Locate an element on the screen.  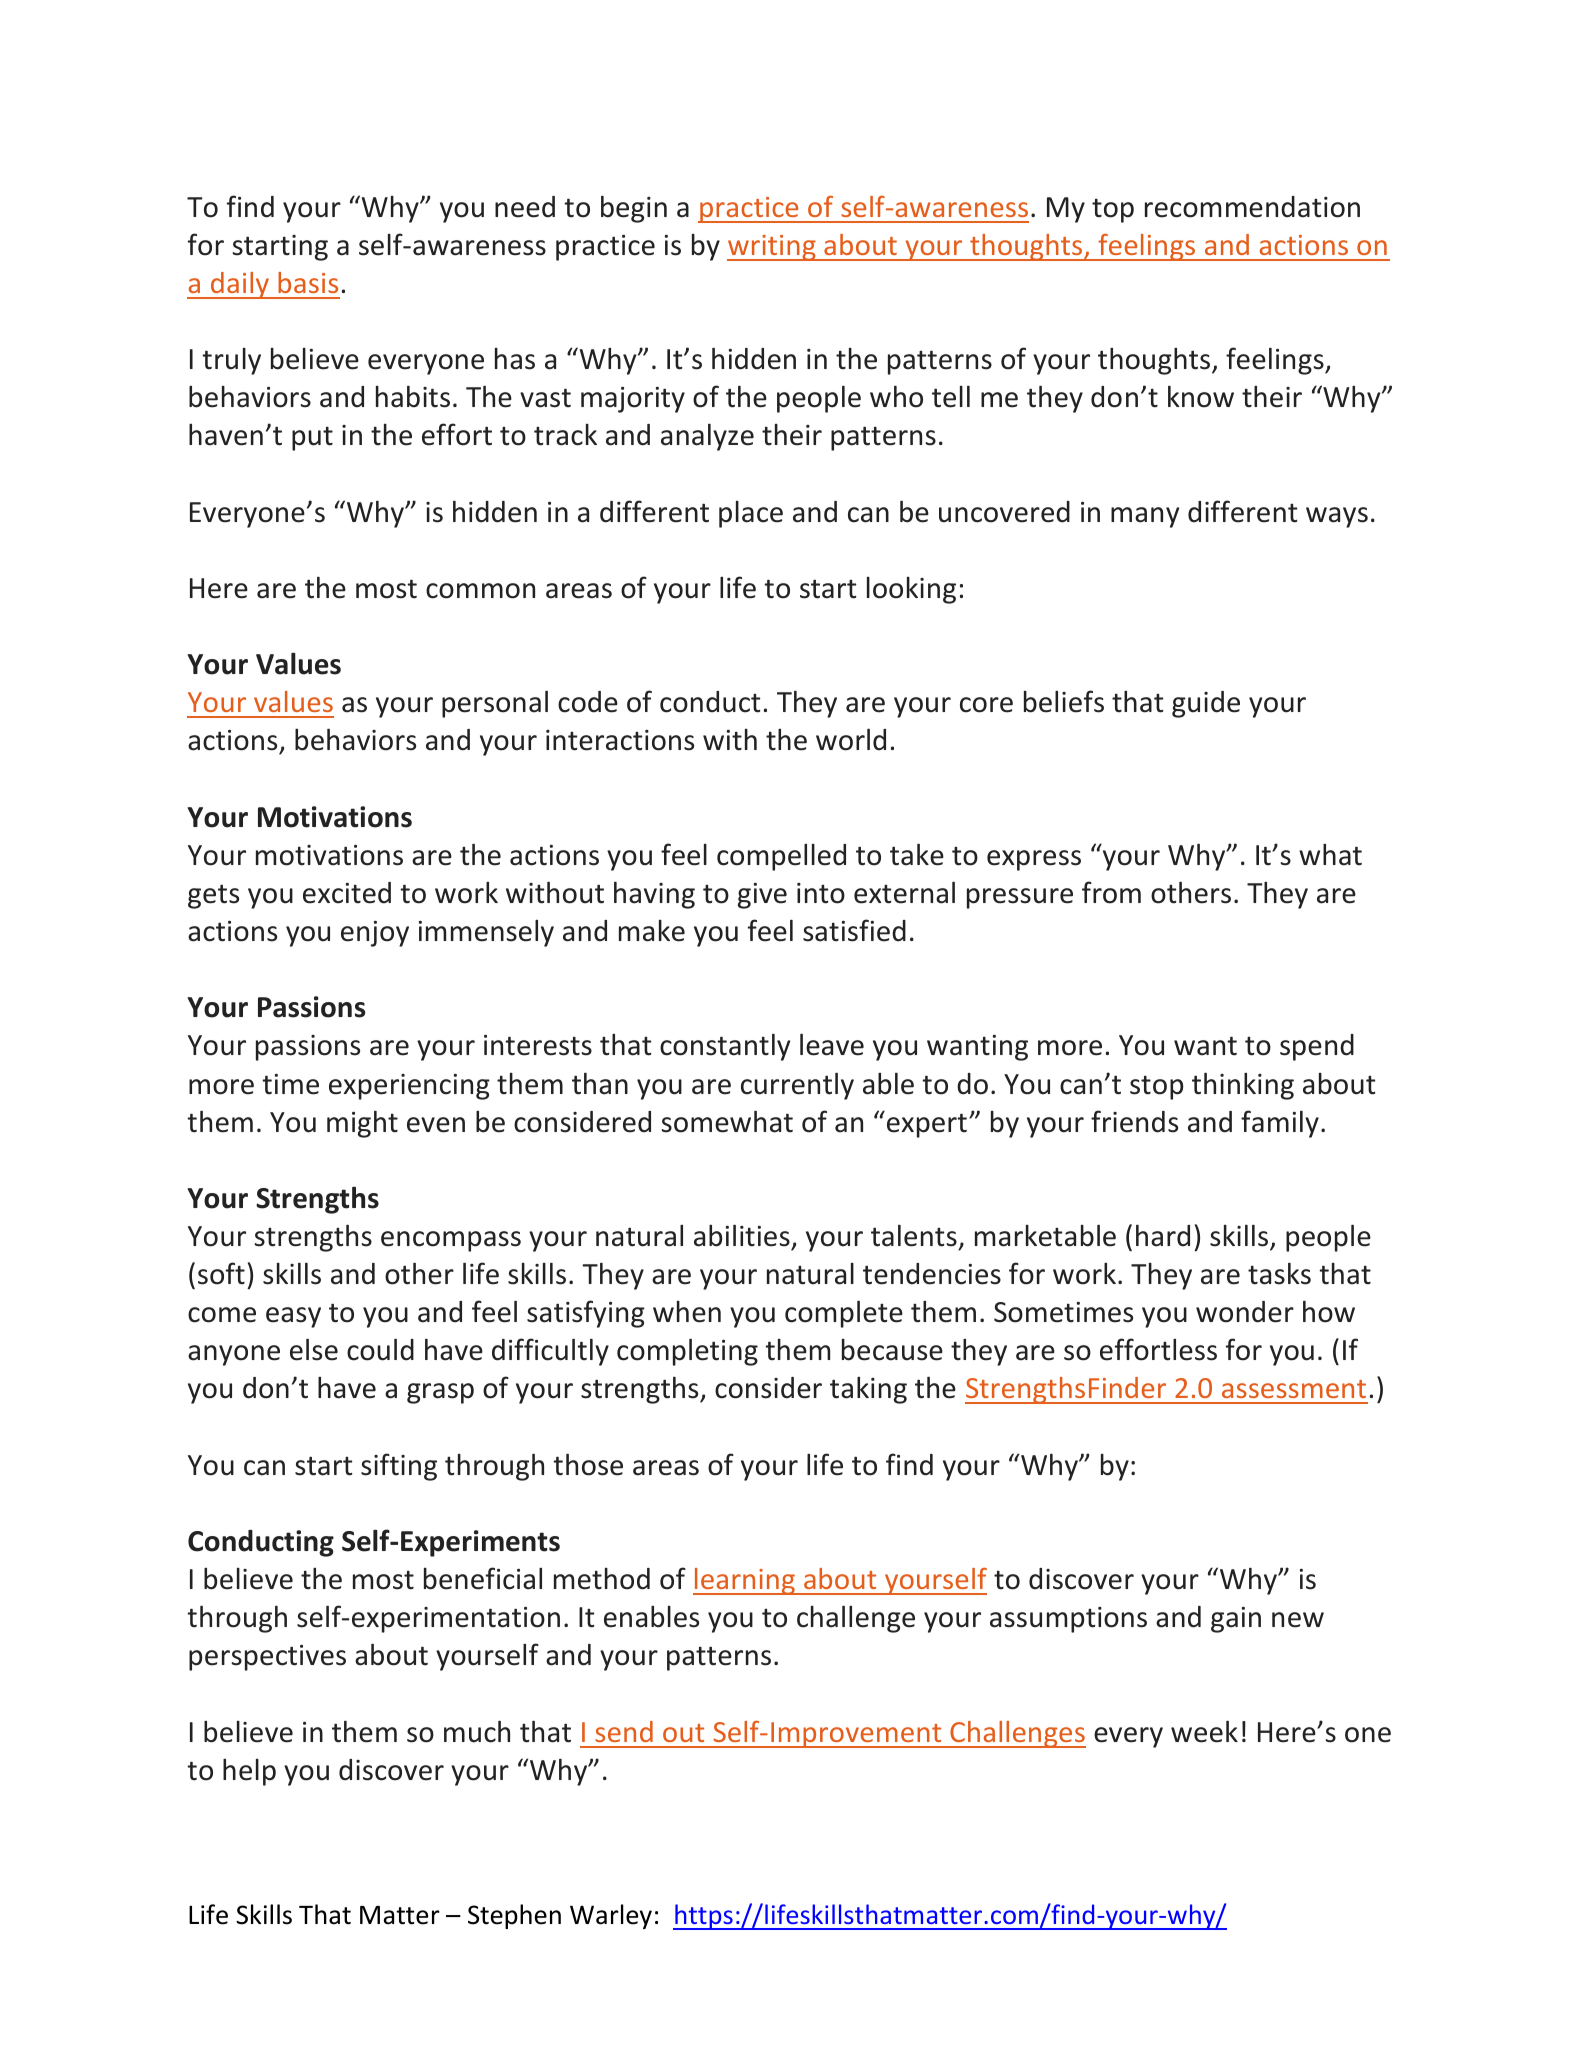
recommendation is located at coordinates (1252, 207).
